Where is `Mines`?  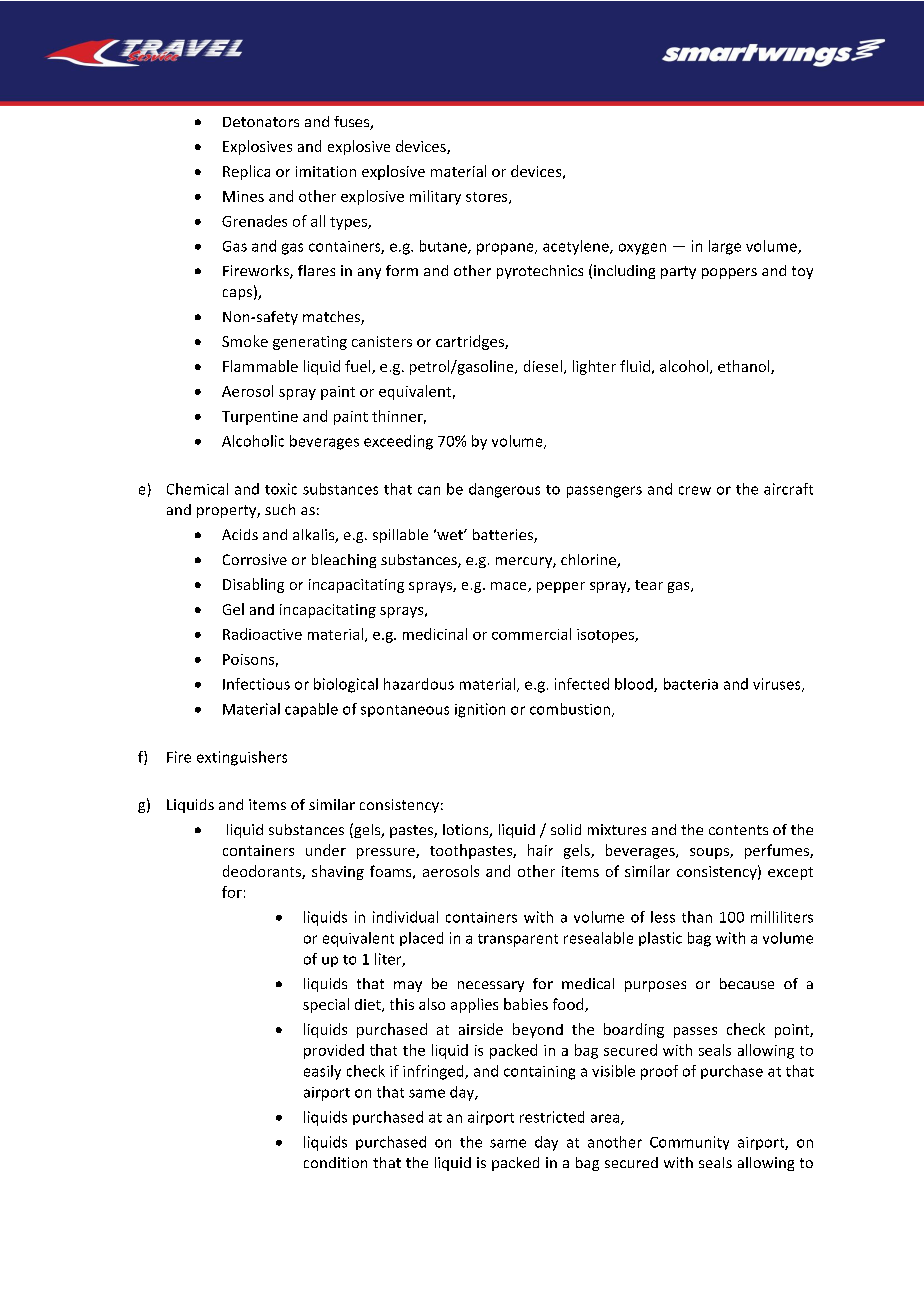
Mines is located at coordinates (243, 196).
